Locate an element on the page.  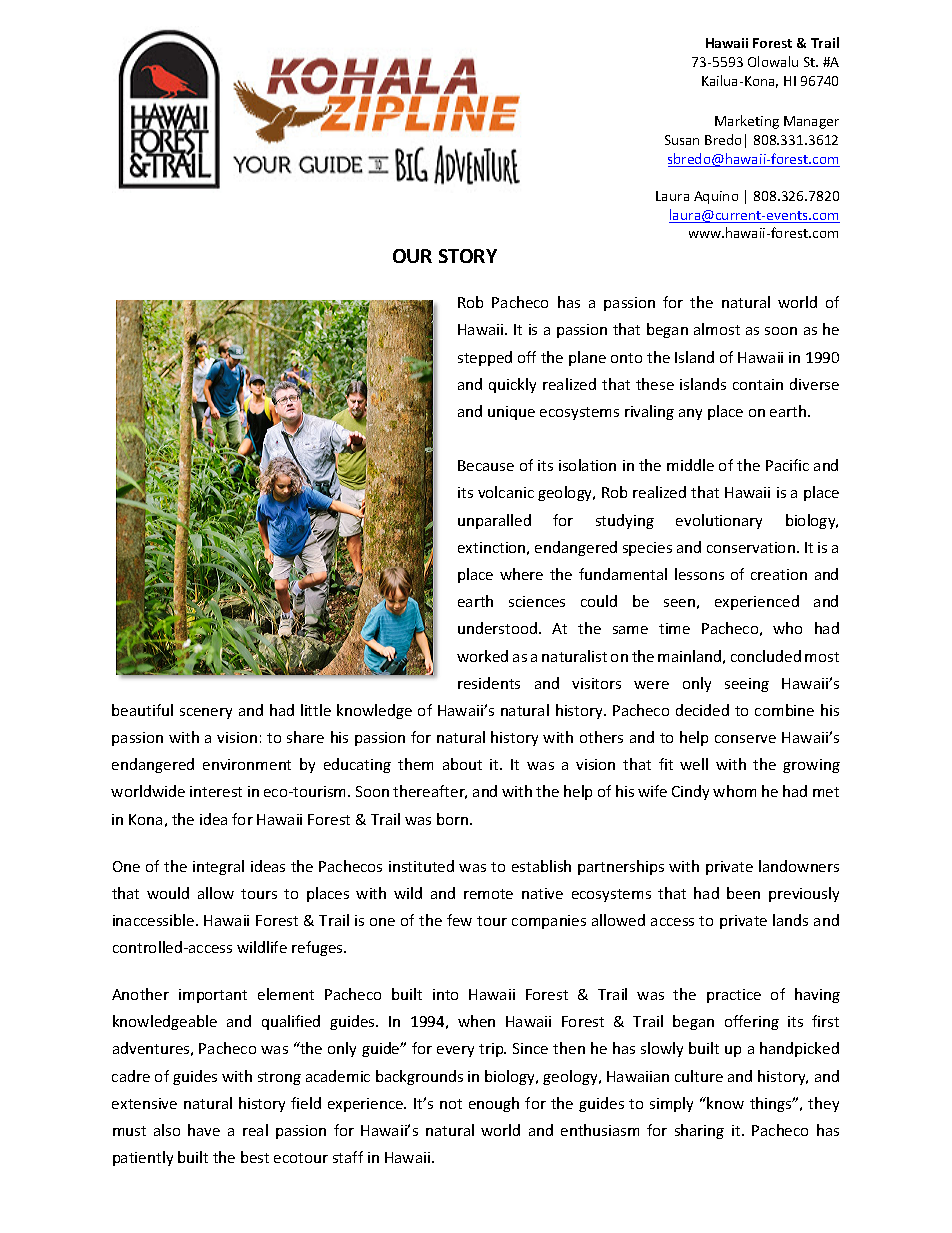
concluded is located at coordinates (766, 656).
